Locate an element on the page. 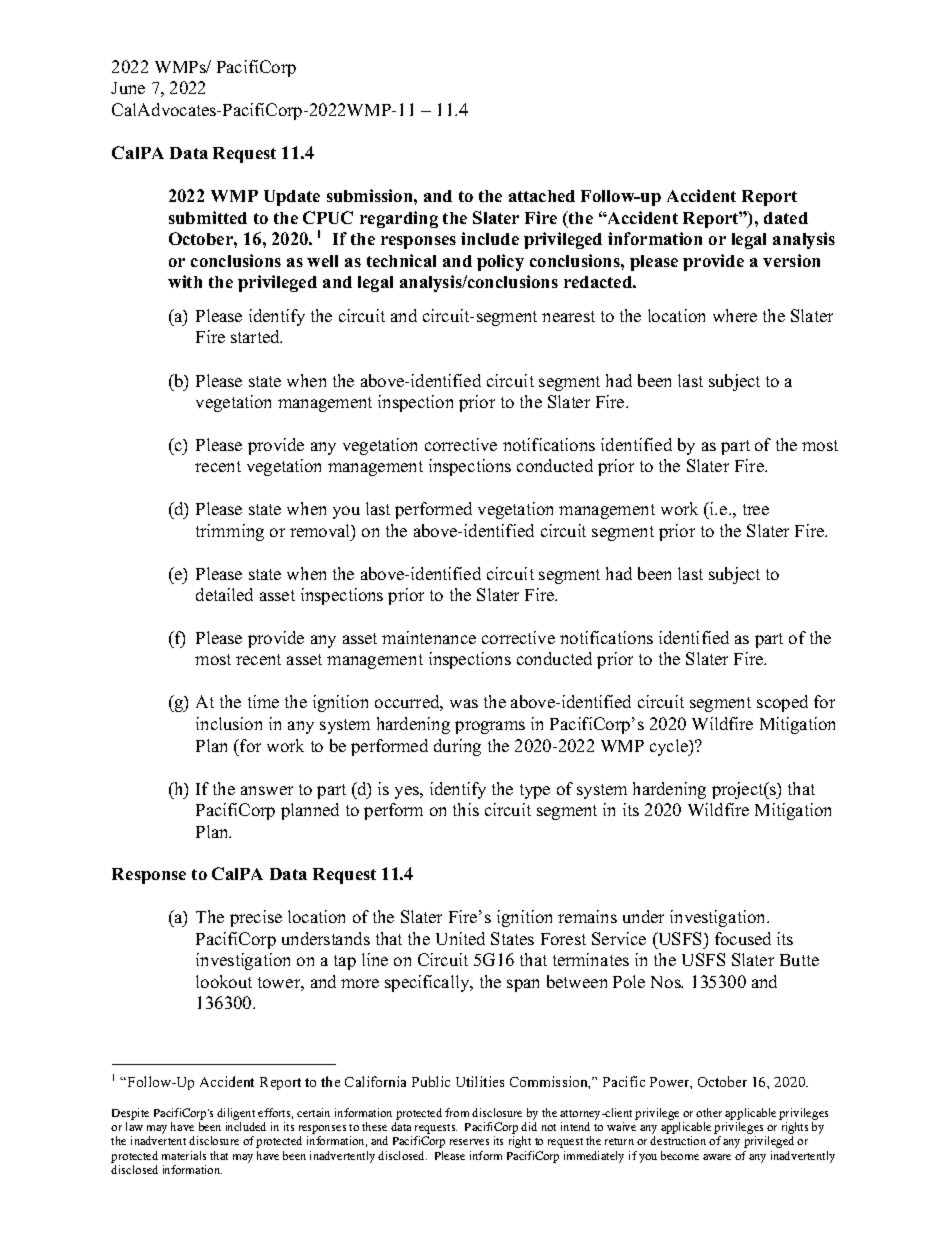  from is located at coordinates (457, 1112).
